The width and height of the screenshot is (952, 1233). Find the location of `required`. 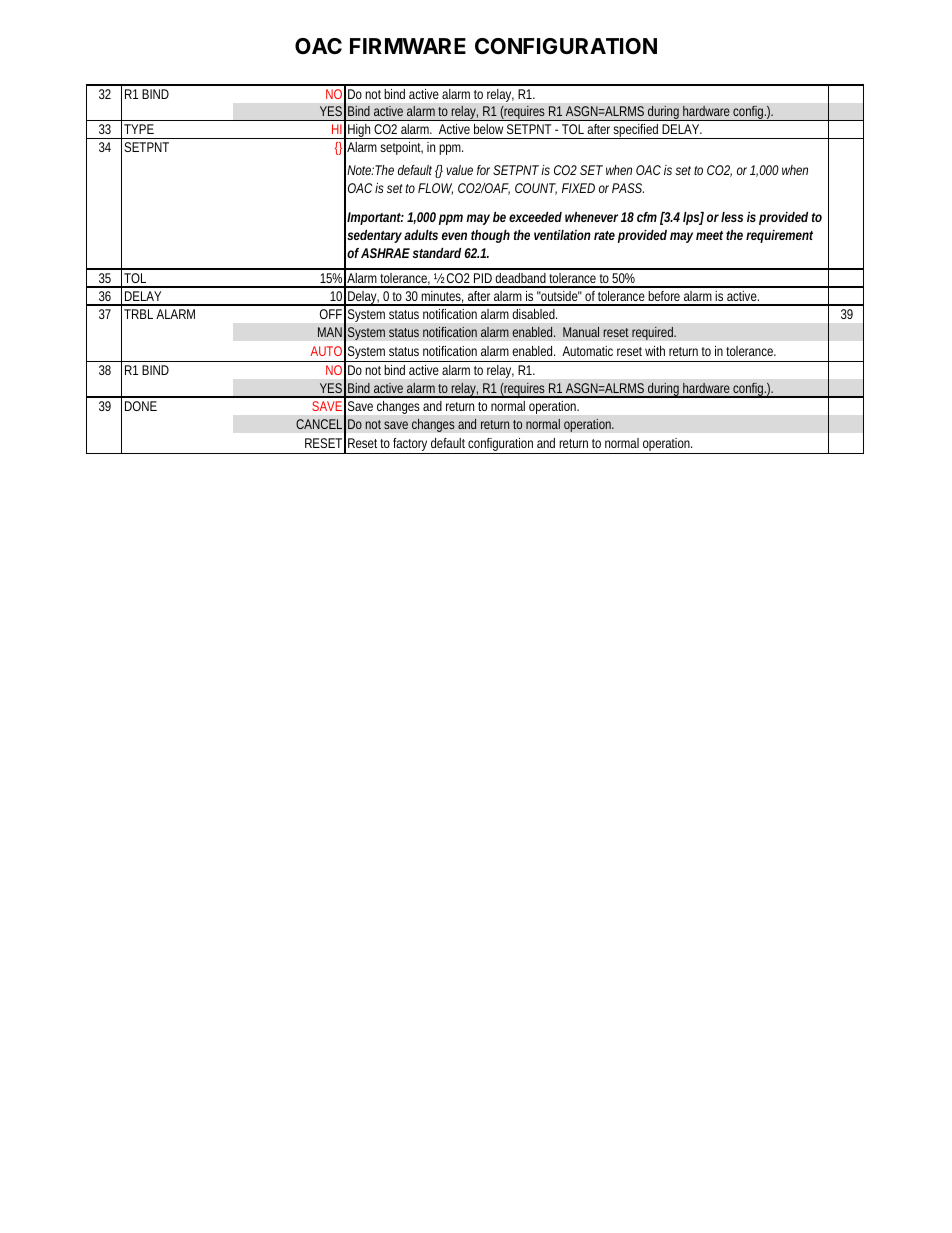

required is located at coordinates (654, 333).
